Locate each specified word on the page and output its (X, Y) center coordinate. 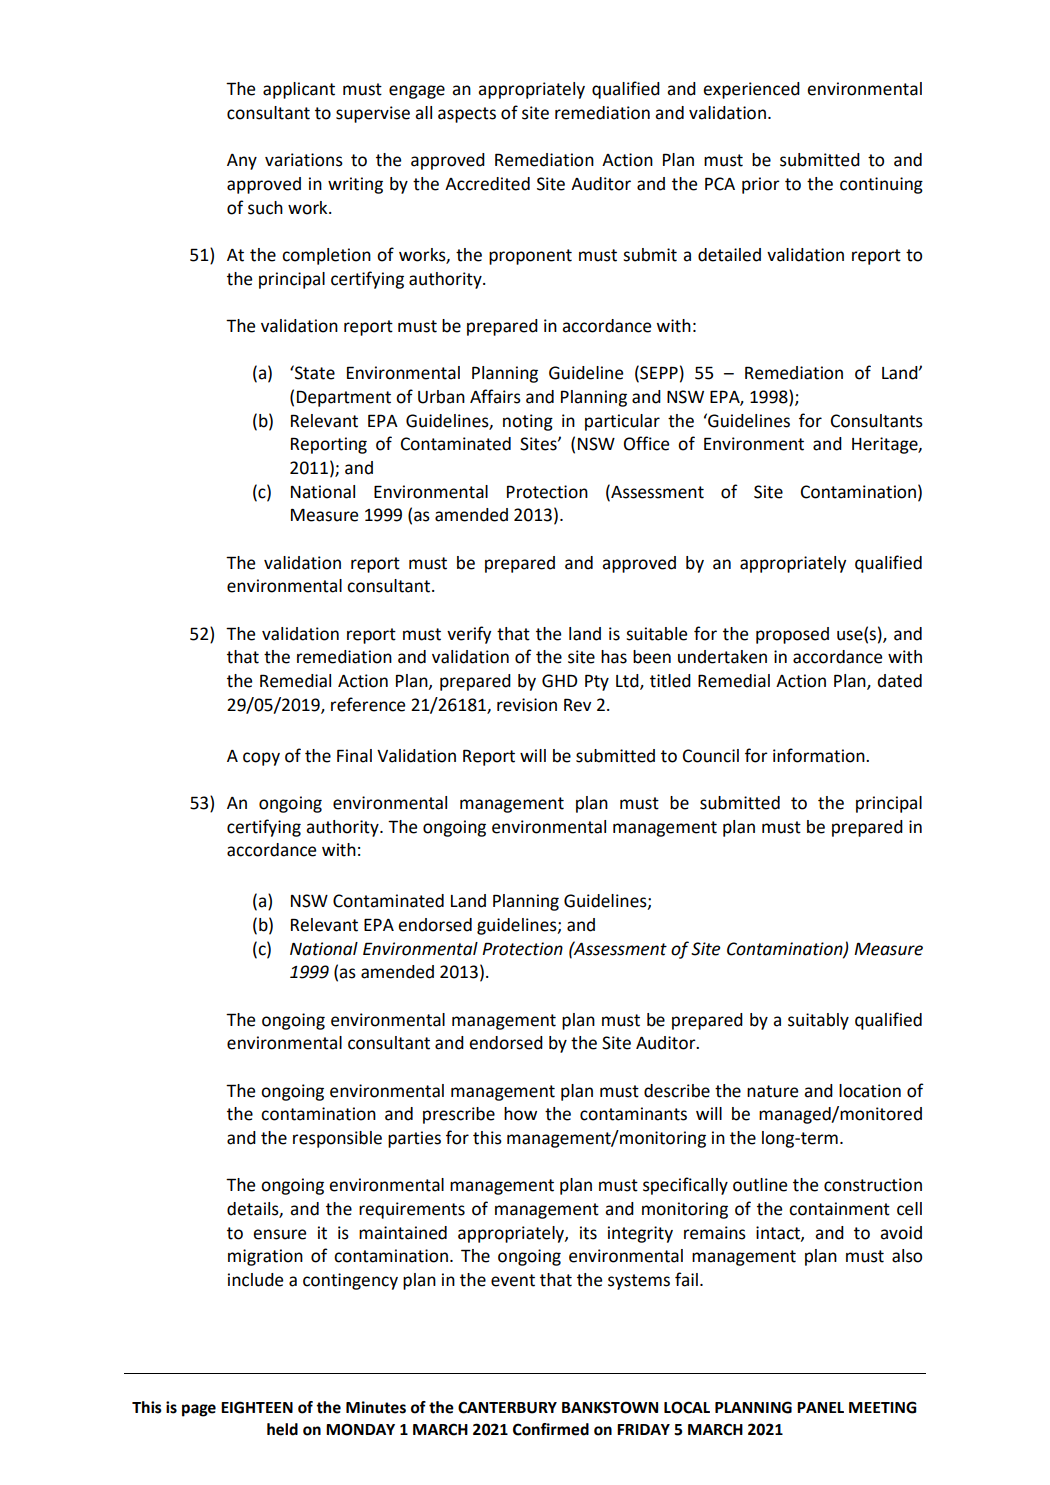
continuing (881, 185)
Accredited (487, 184)
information (820, 755)
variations (304, 160)
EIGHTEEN (257, 1407)
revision (527, 705)
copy (261, 759)
